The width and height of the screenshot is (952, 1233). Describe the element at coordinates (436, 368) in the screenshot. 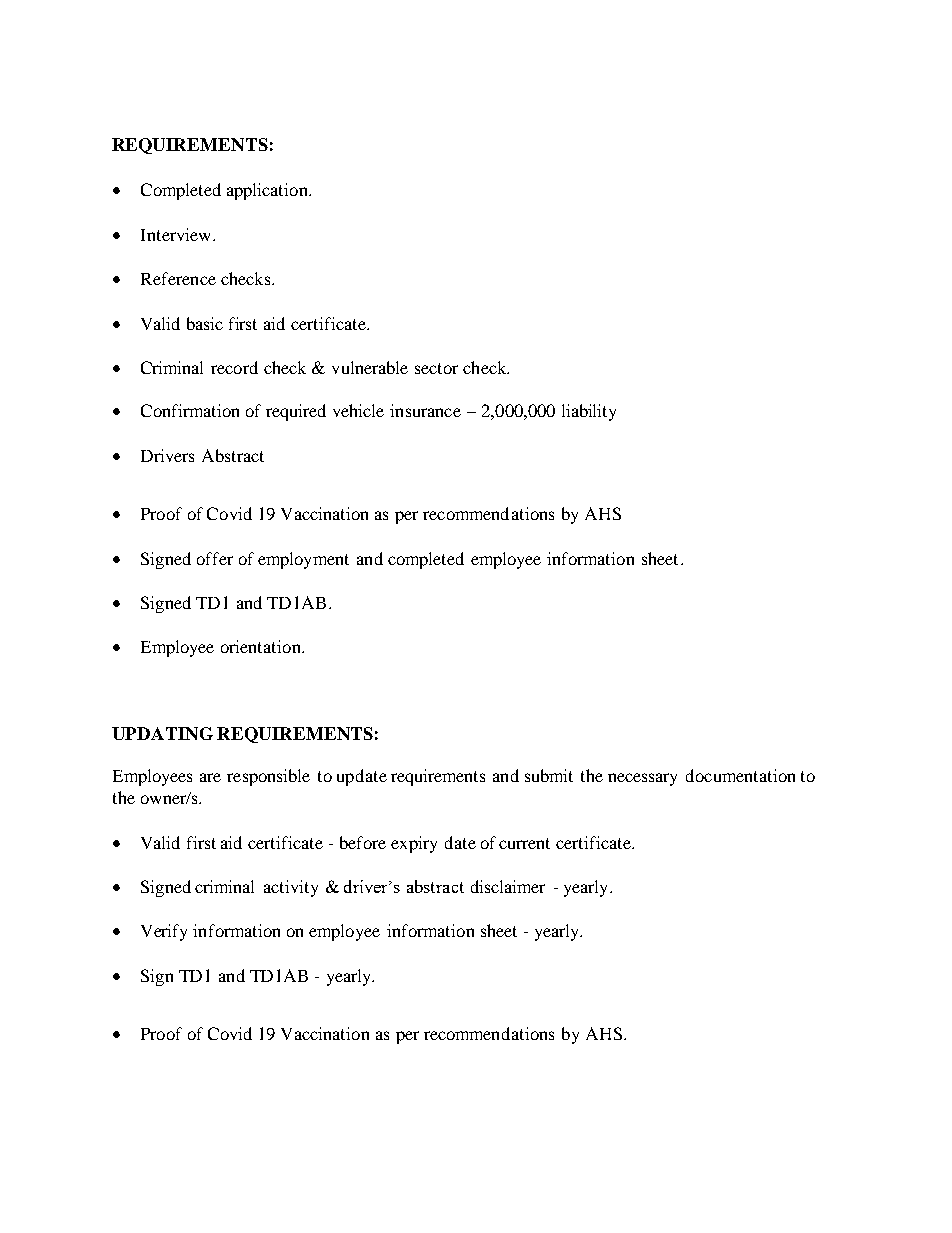

I see `sector` at that location.
